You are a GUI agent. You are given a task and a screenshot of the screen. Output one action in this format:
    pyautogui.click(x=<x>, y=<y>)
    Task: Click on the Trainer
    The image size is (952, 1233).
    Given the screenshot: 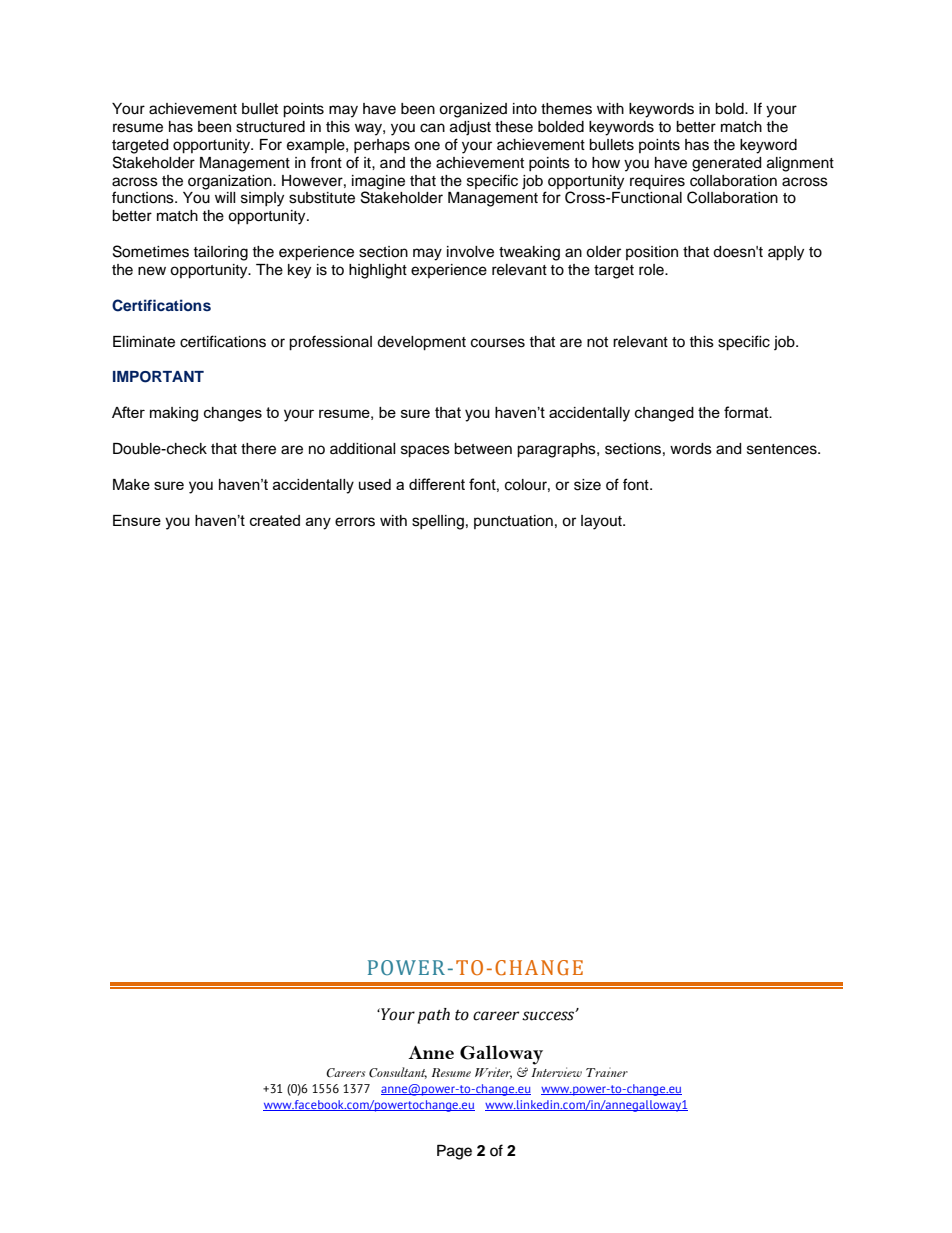 What is the action you would take?
    pyautogui.click(x=607, y=1072)
